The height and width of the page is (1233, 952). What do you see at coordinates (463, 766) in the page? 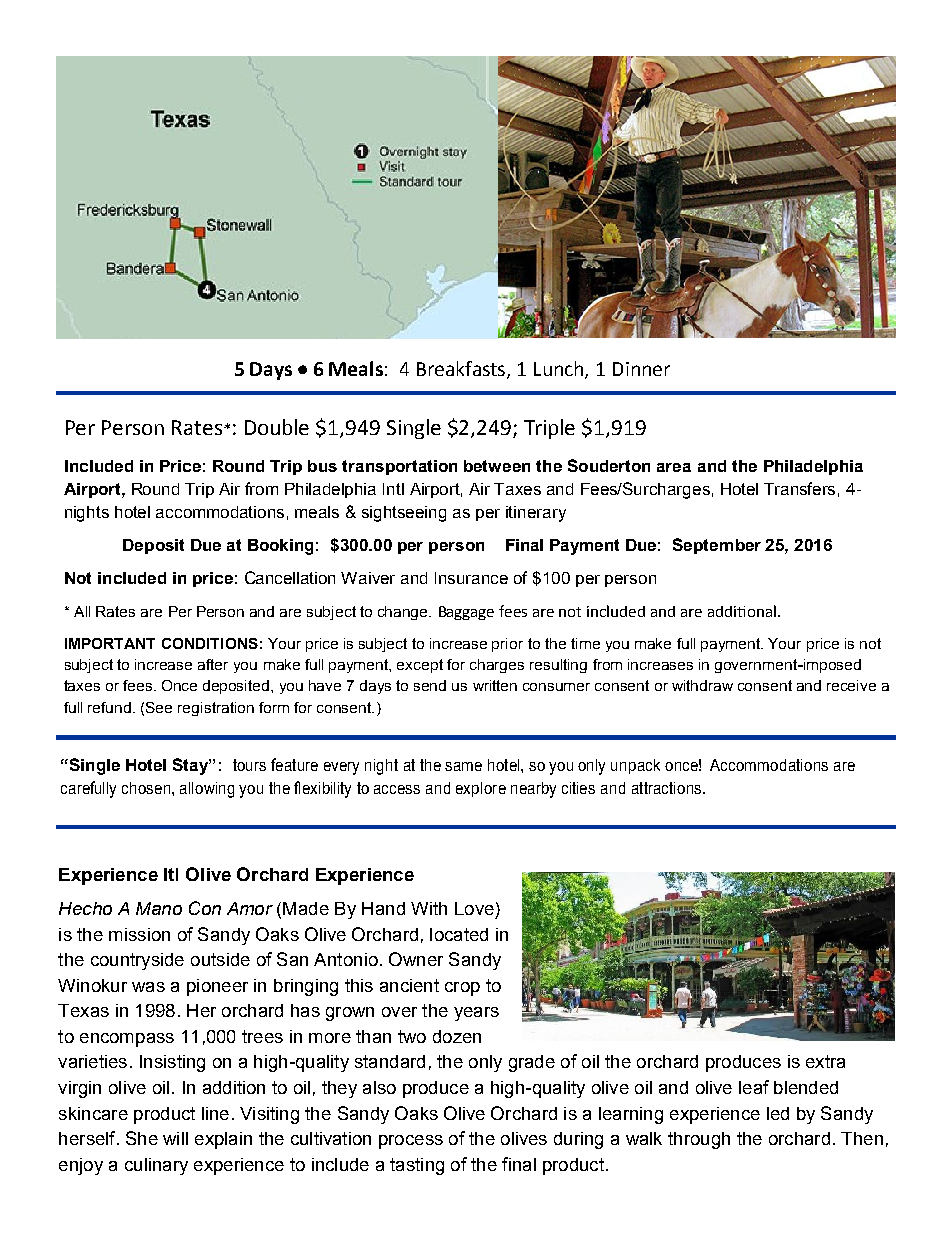
I see `same` at bounding box center [463, 766].
